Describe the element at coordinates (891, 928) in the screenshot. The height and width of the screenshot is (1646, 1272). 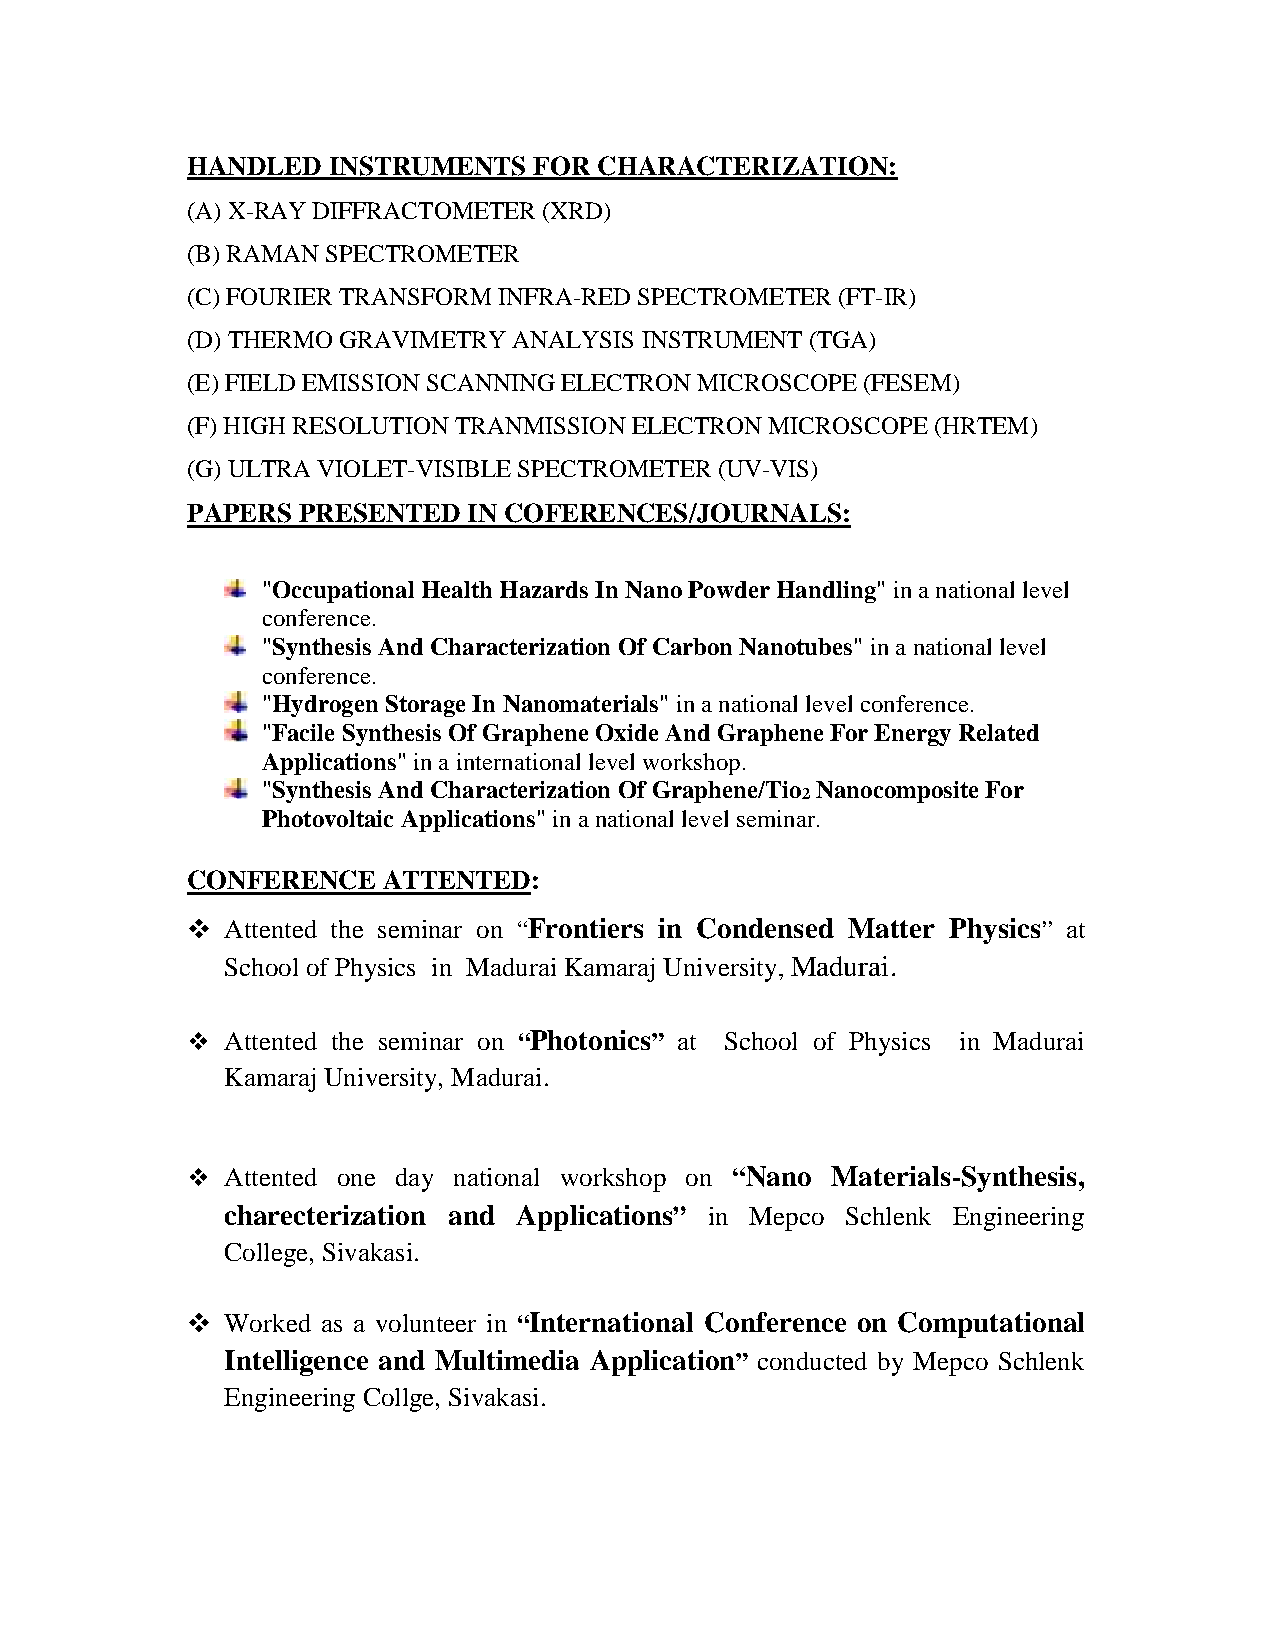
I see `Matter` at that location.
